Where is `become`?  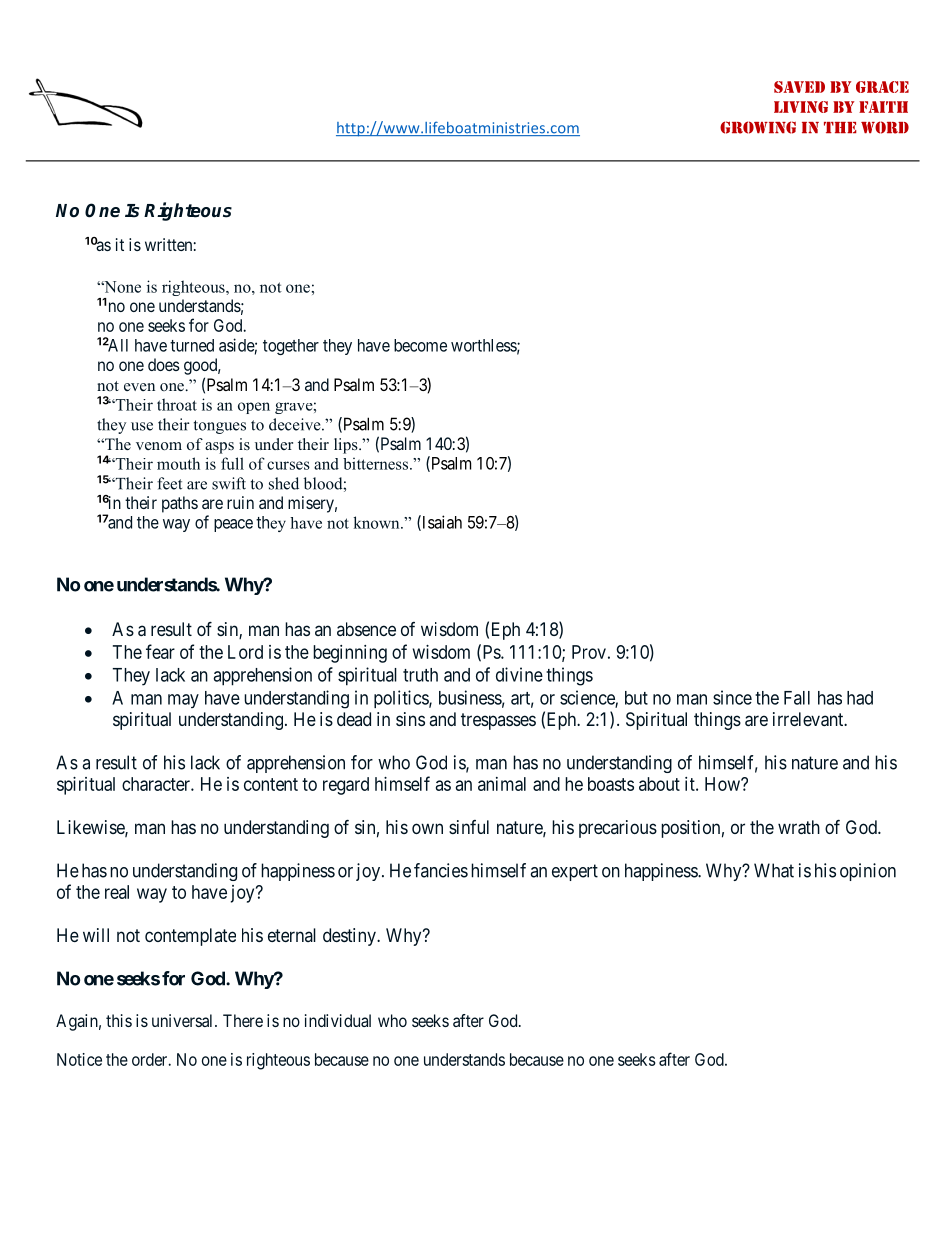 become is located at coordinates (420, 345).
